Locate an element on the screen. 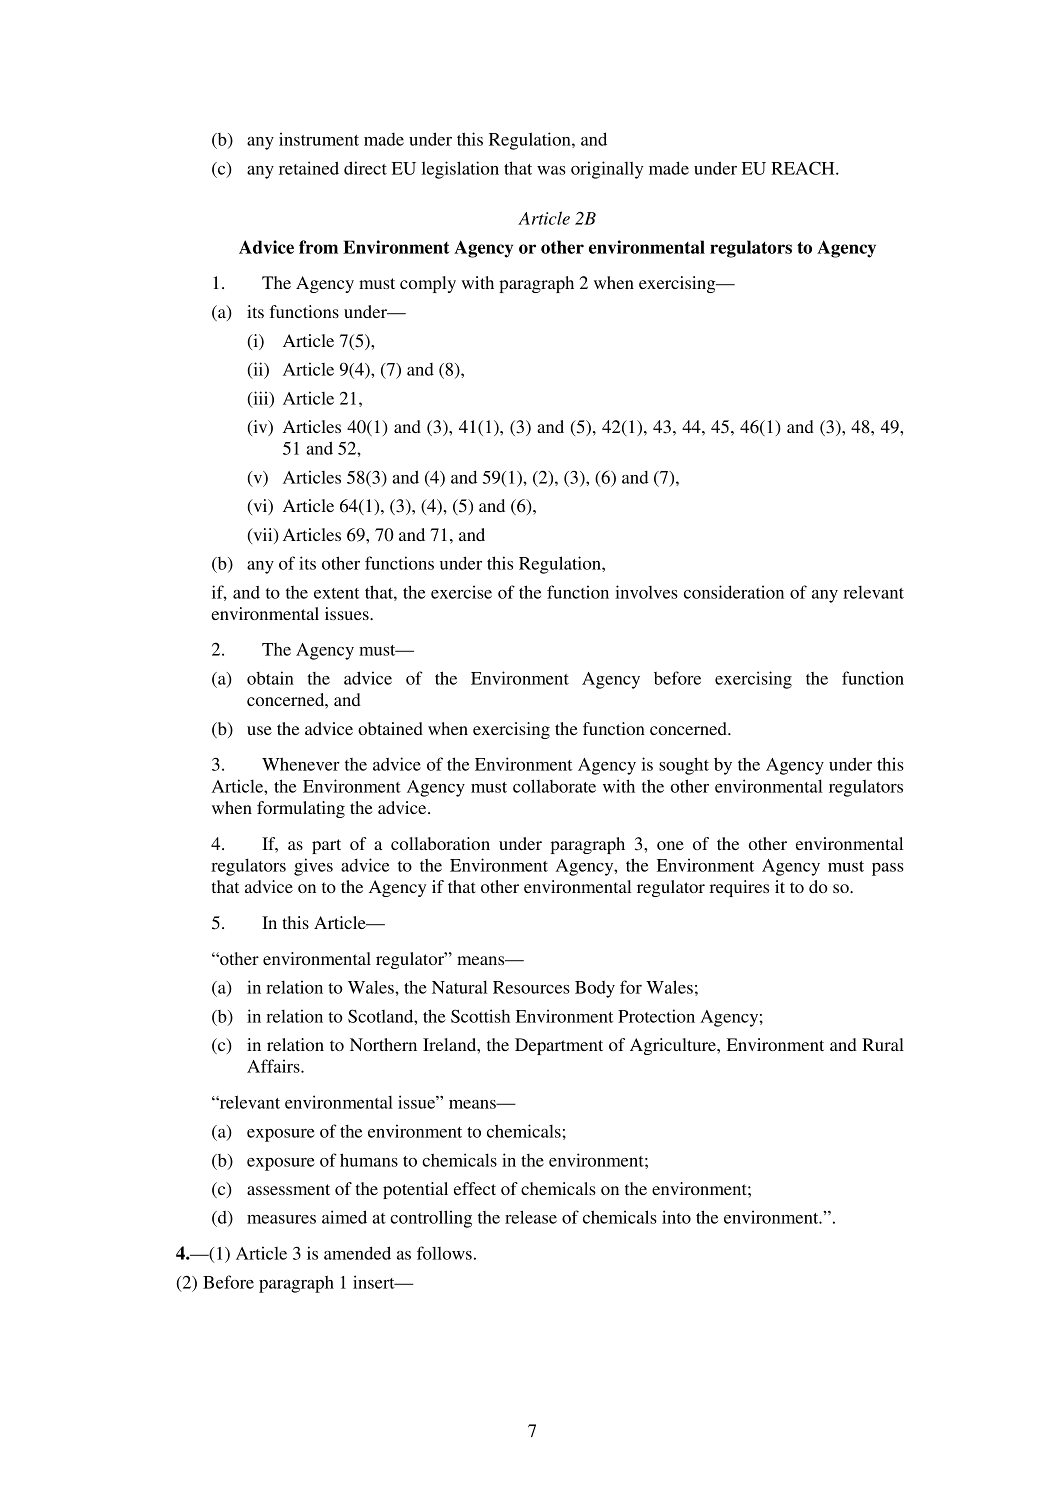 The height and width of the screenshot is (1506, 1064). formulating is located at coordinates (301, 809).
